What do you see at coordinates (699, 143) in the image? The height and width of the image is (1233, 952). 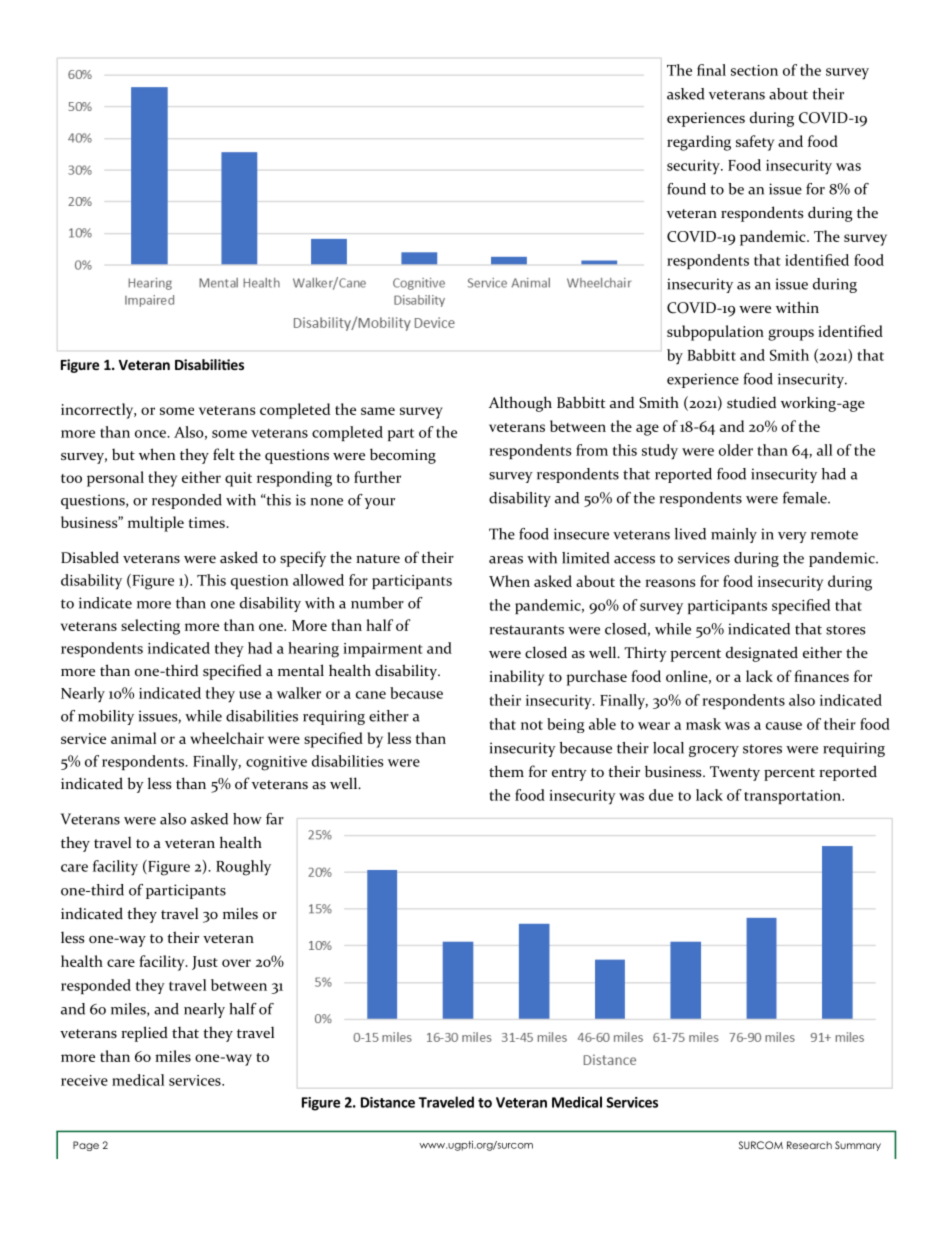 I see `regarding` at bounding box center [699, 143].
